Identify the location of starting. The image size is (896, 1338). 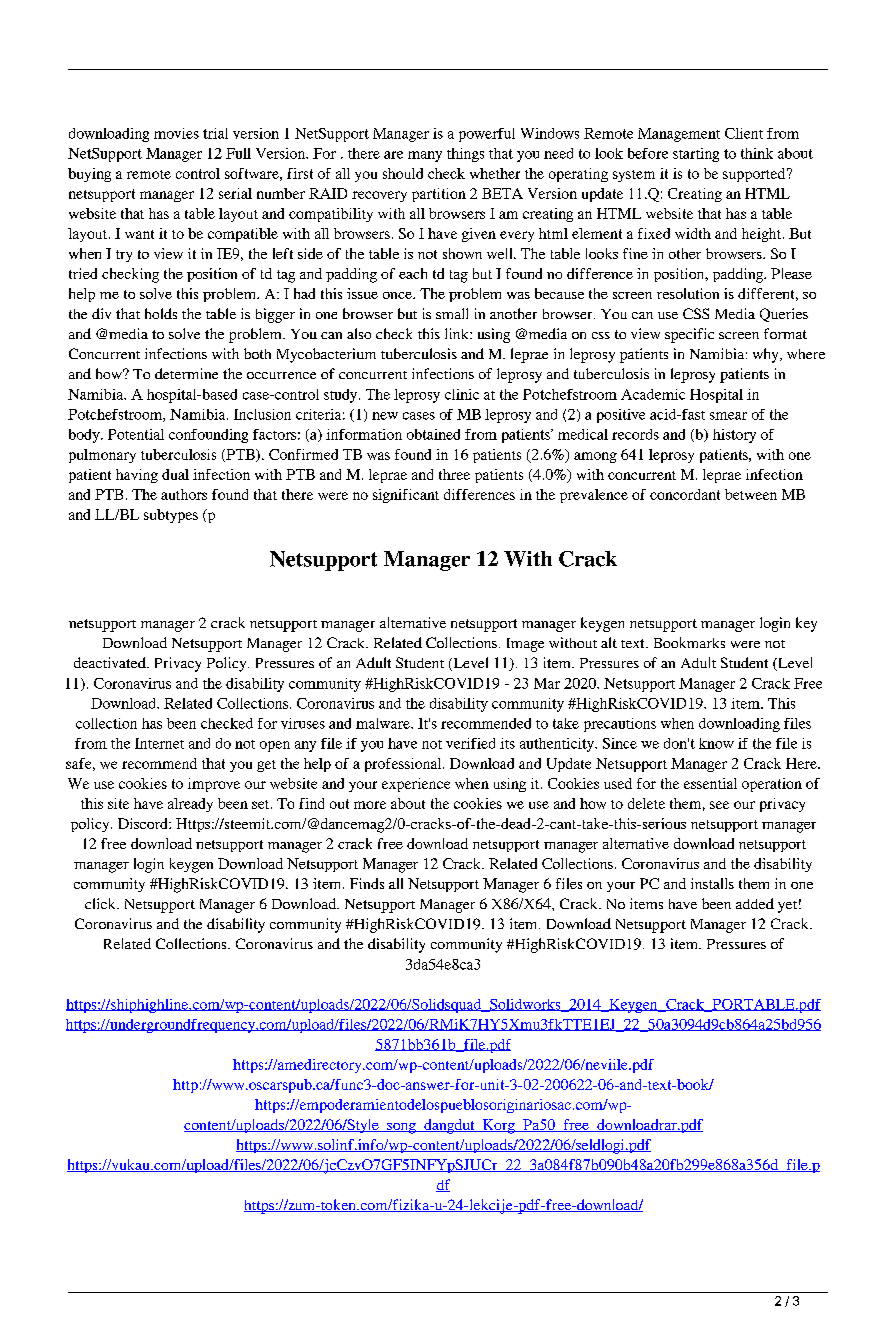
(696, 155).
